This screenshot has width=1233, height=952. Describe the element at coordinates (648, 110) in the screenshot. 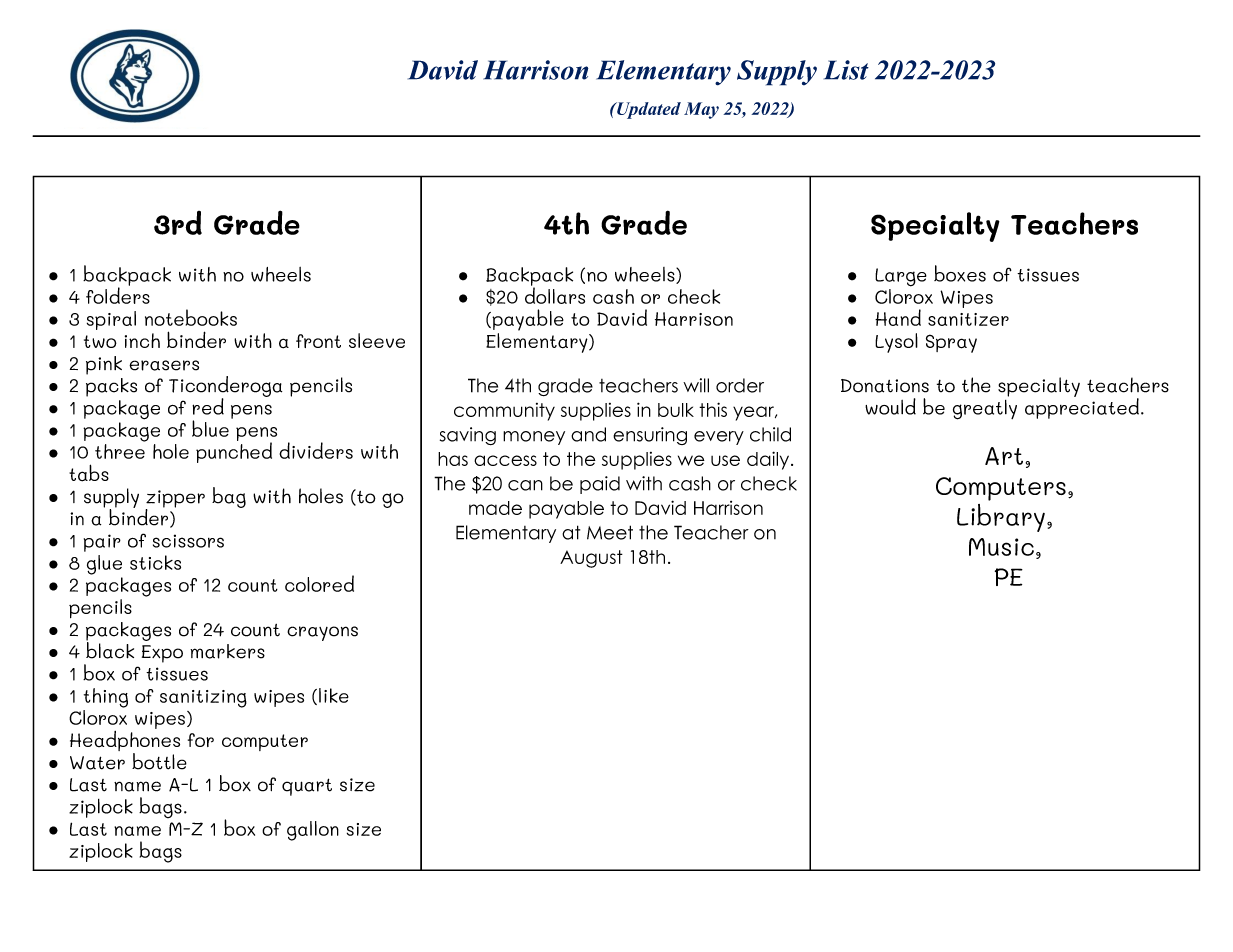

I see `Updated` at that location.
